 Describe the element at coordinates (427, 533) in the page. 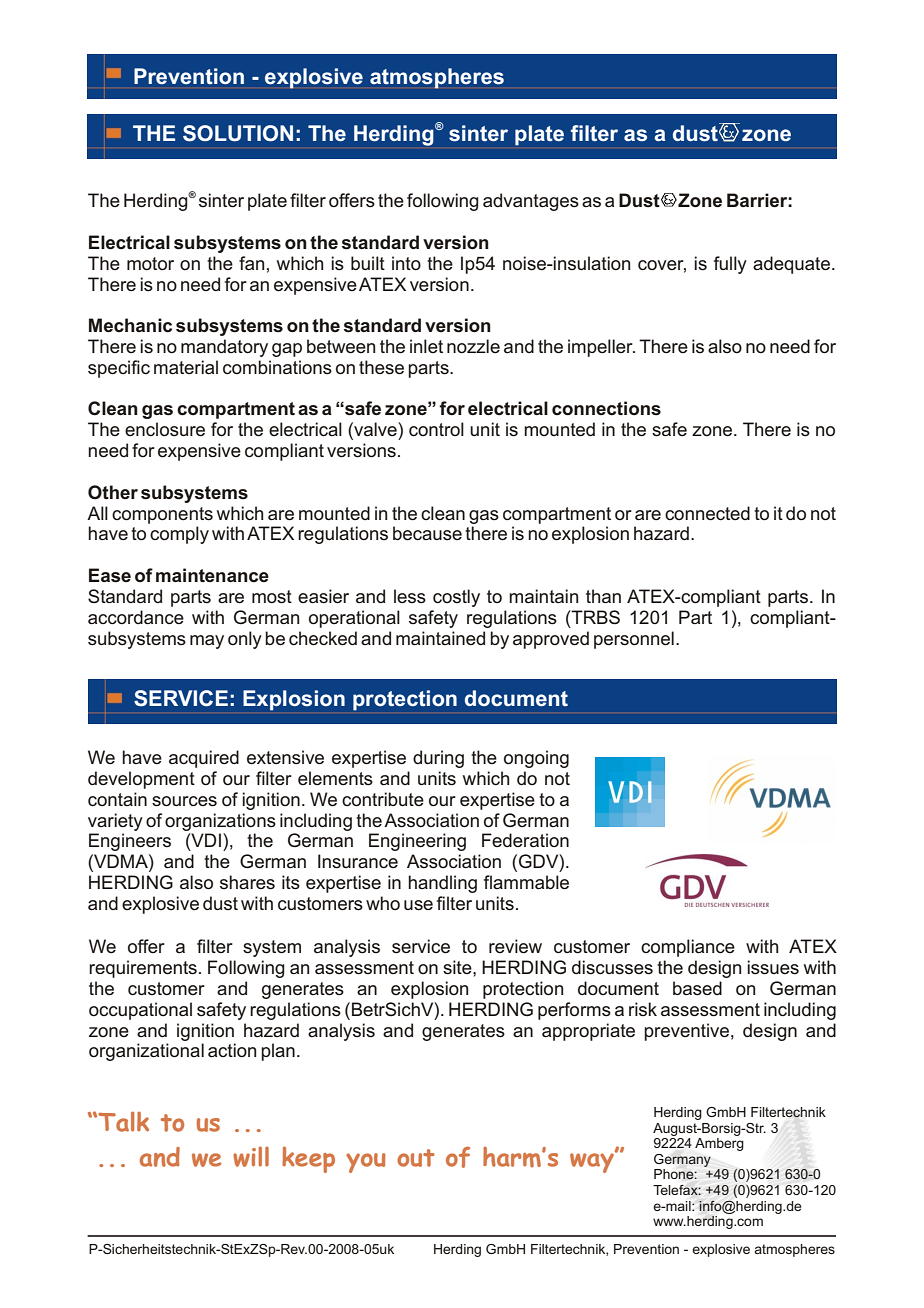

I see `because` at that location.
